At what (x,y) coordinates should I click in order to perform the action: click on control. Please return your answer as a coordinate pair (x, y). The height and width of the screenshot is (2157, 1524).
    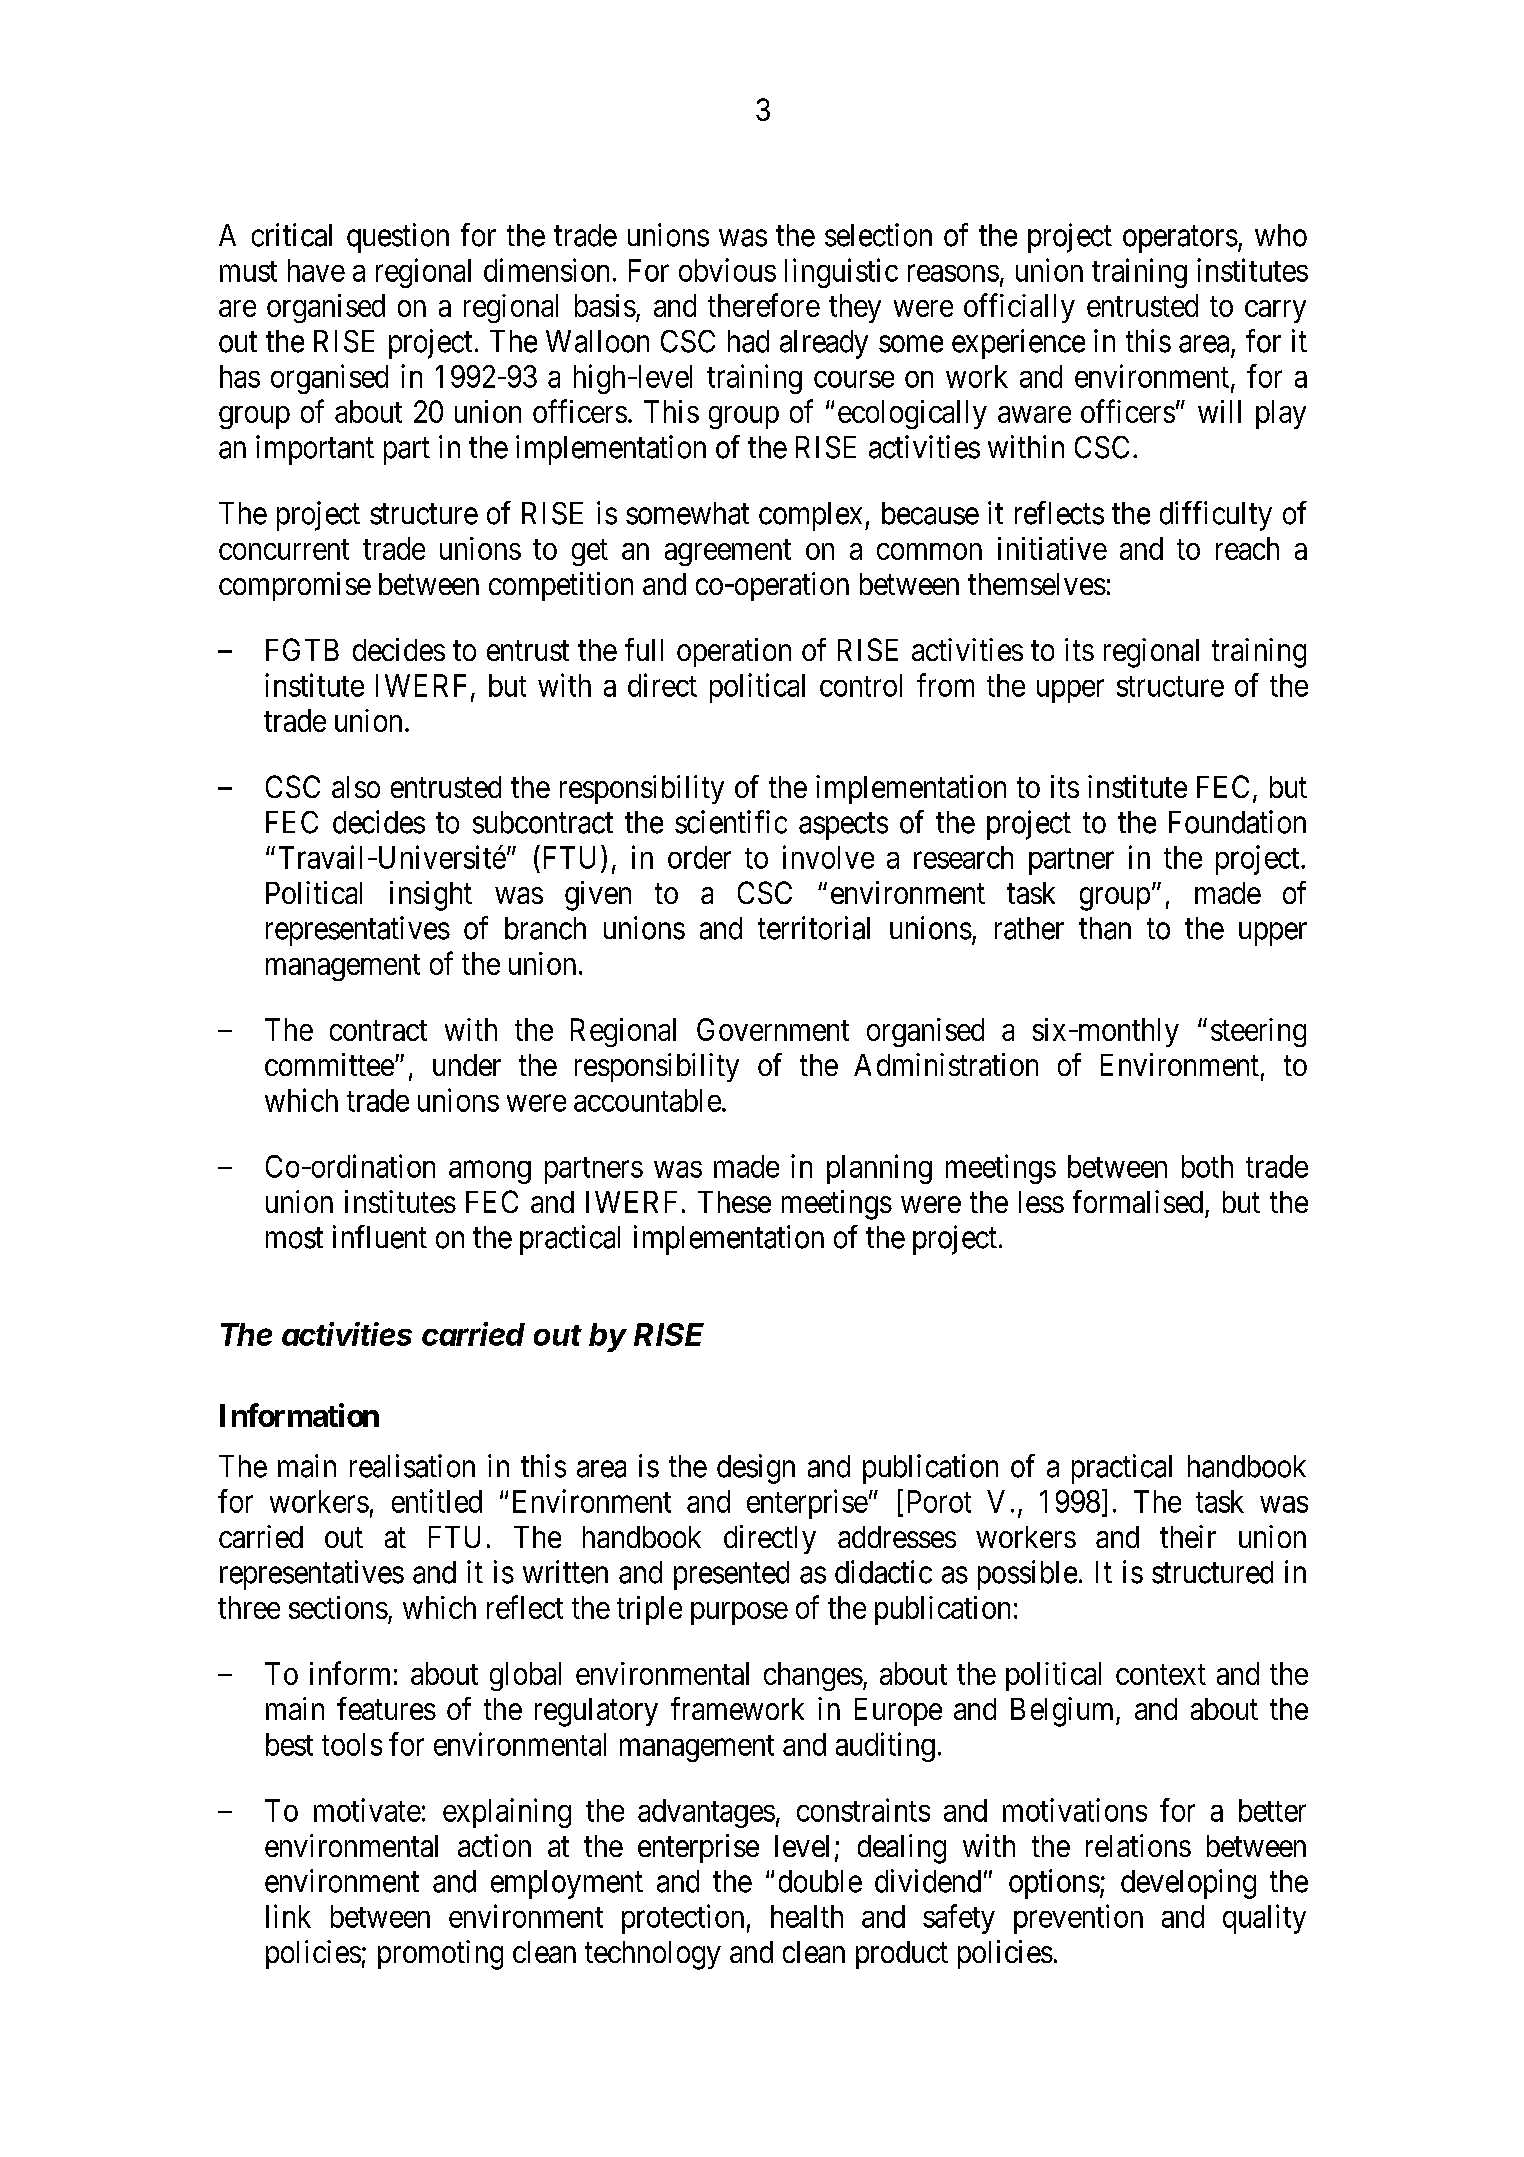
    Looking at the image, I should click on (861, 685).
